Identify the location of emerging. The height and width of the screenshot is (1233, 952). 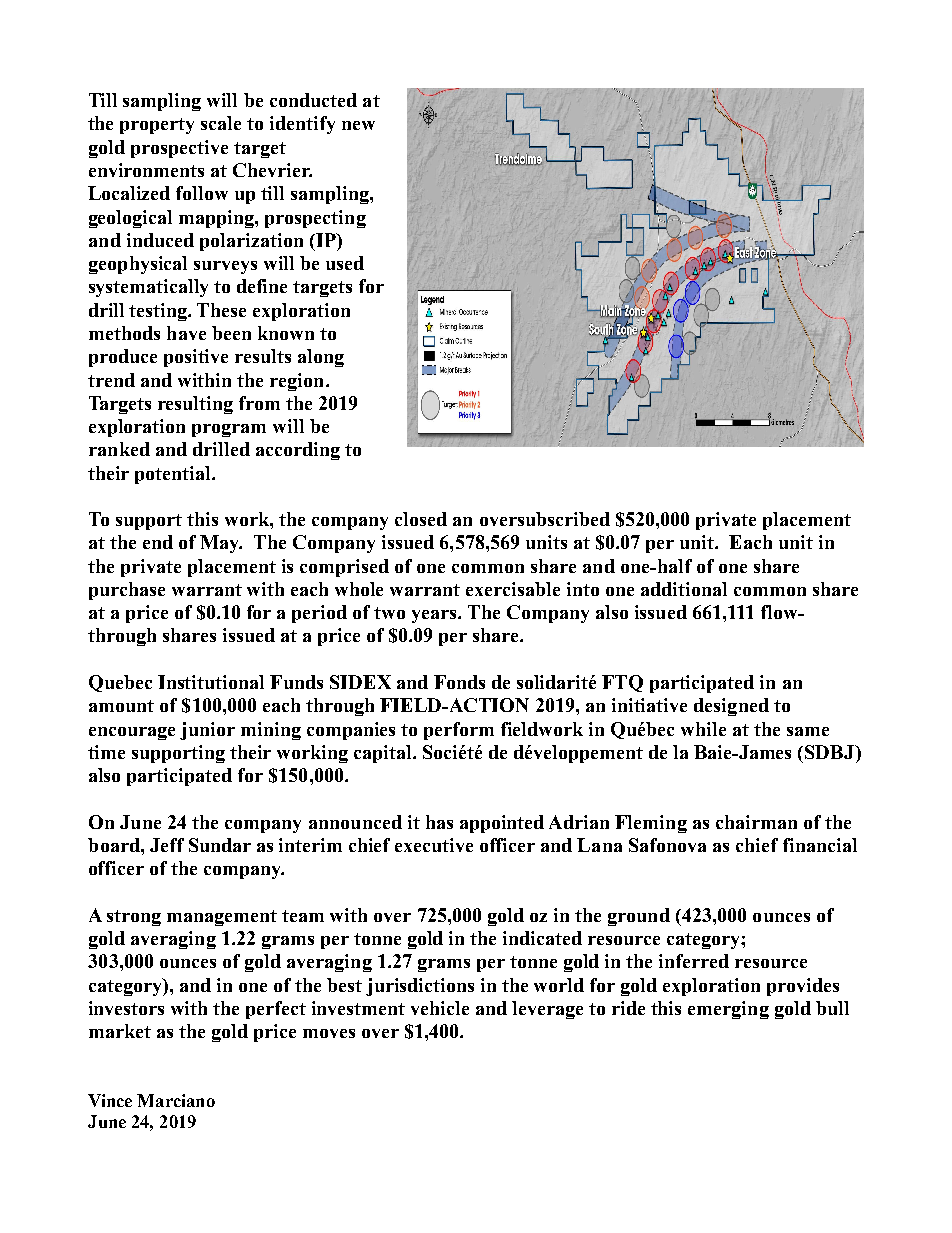
(728, 1010).
